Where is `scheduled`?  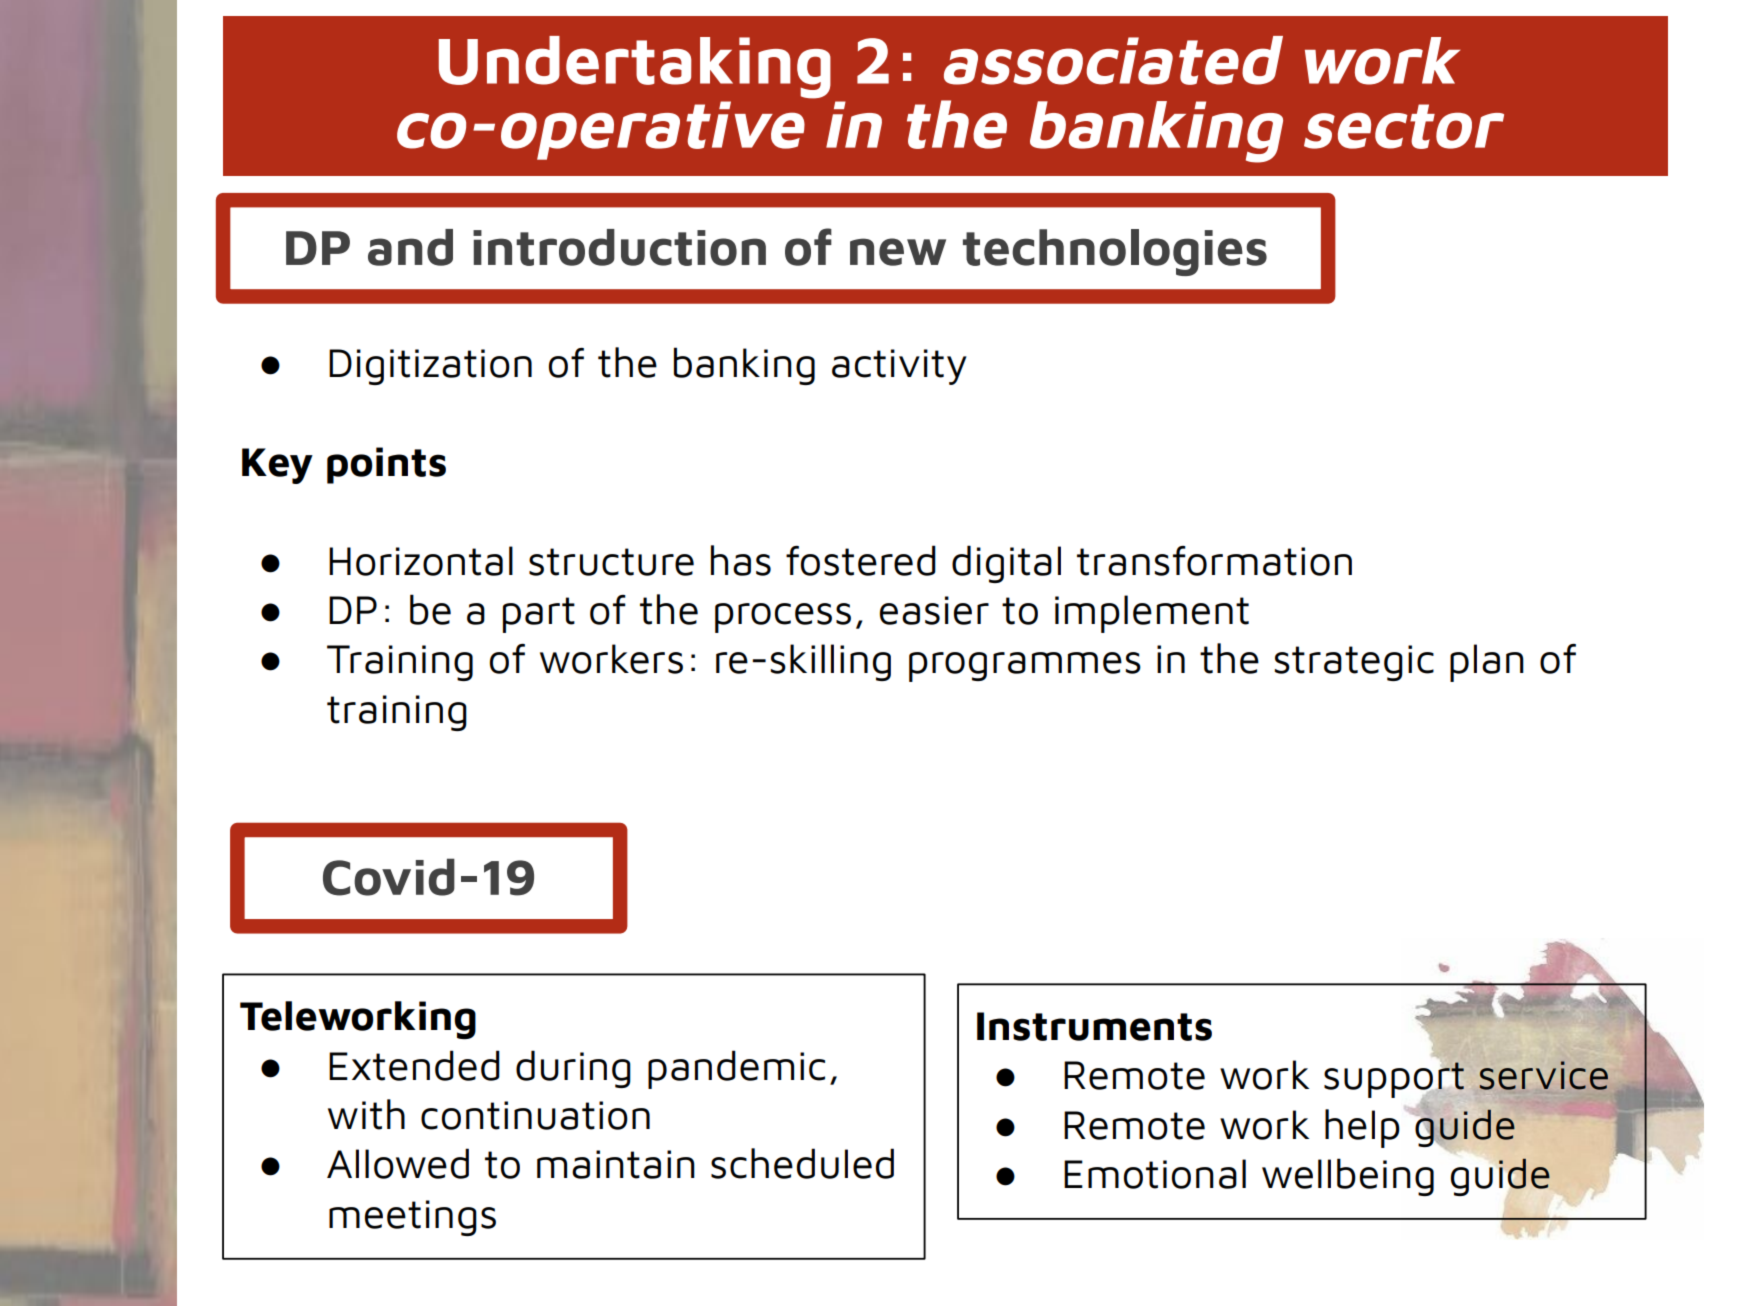 scheduled is located at coordinates (802, 1163).
